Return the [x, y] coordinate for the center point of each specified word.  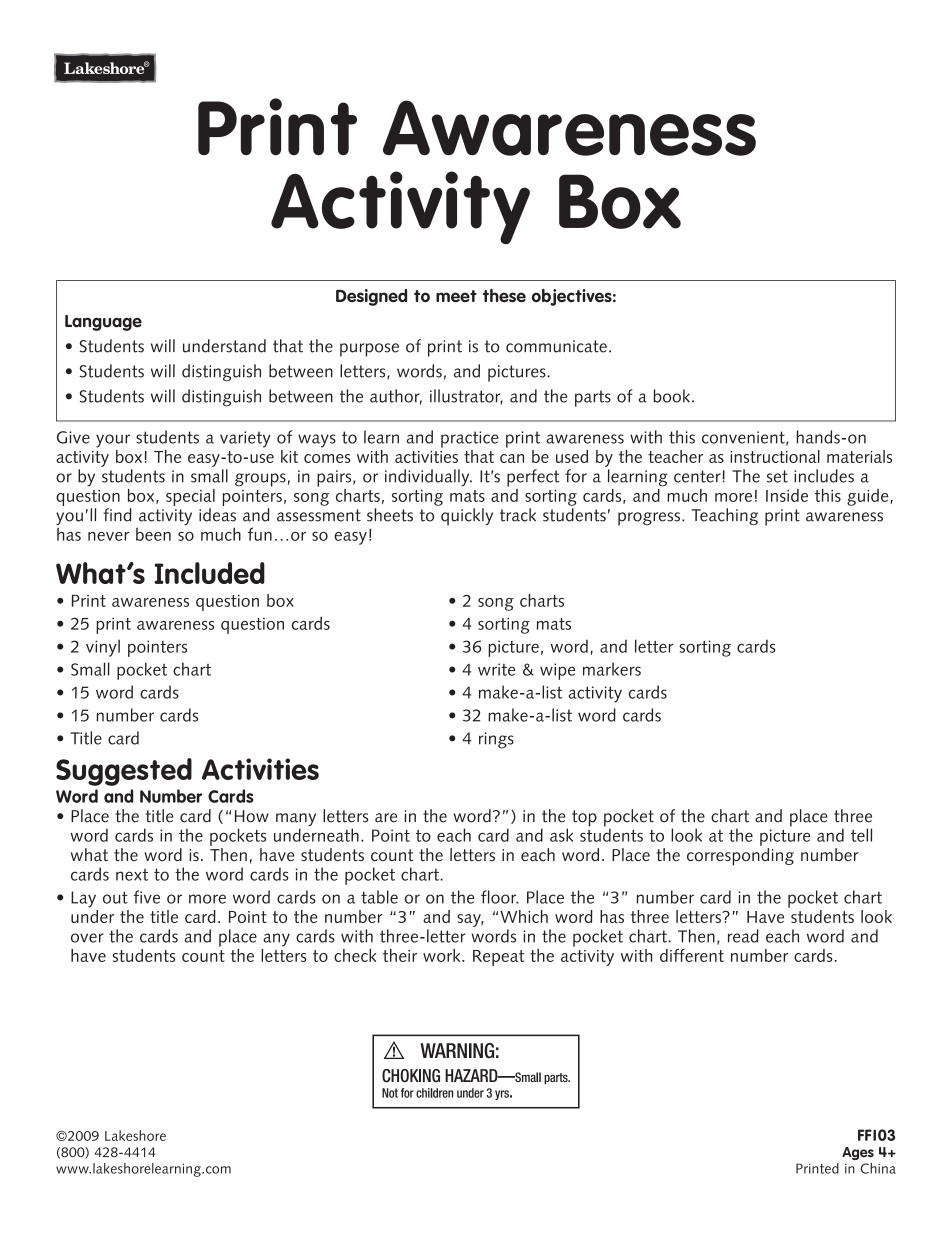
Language [103, 323]
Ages [858, 1153]
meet [456, 296]
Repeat [498, 958]
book [671, 396]
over [87, 938]
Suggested [124, 772]
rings [496, 740]
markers [612, 669]
